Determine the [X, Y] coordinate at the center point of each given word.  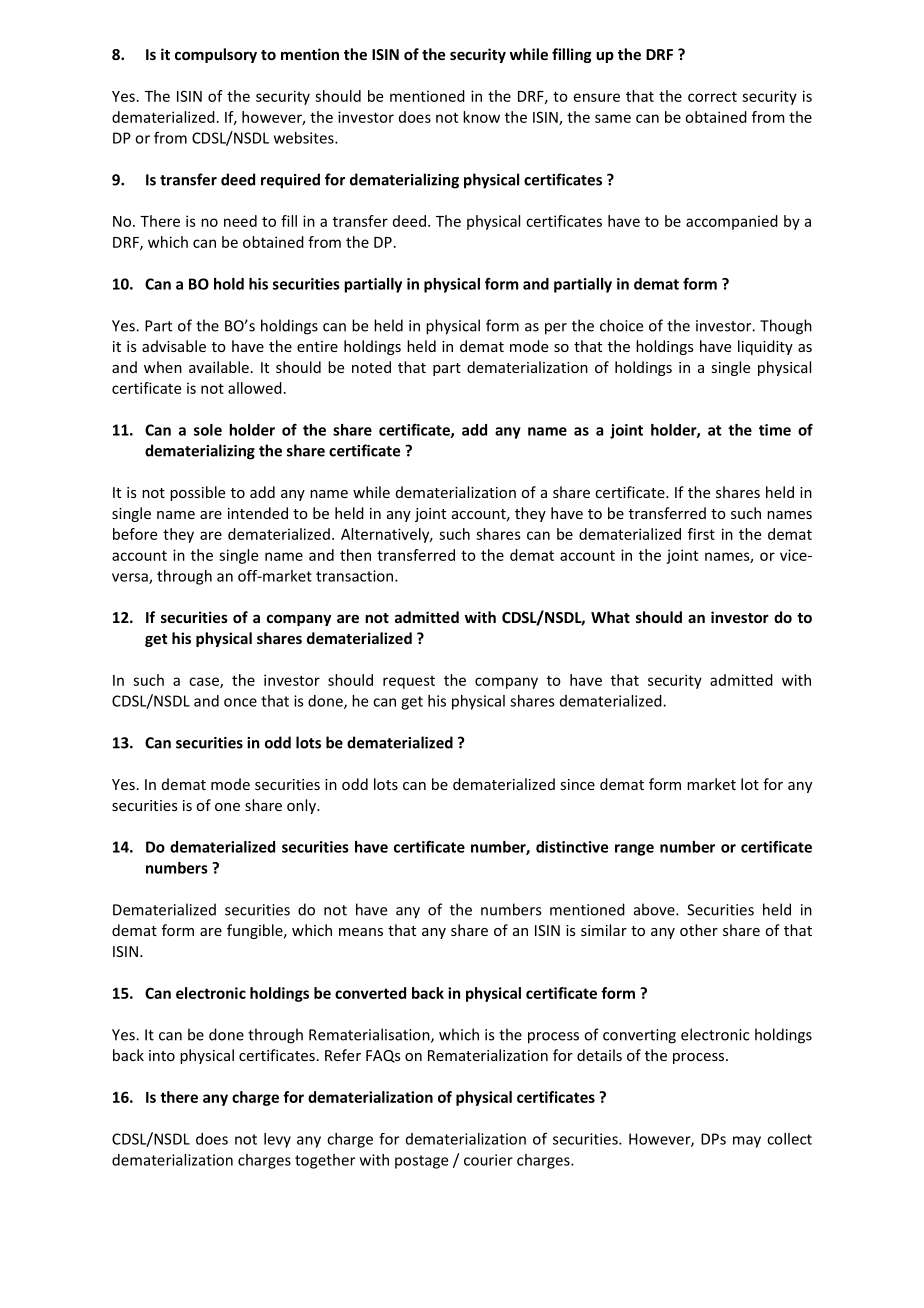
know [481, 117]
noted [371, 367]
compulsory [216, 55]
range [634, 850]
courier [488, 1160]
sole [208, 430]
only [302, 806]
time [775, 430]
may [747, 1142]
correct [712, 96]
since [577, 784]
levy [277, 1140]
